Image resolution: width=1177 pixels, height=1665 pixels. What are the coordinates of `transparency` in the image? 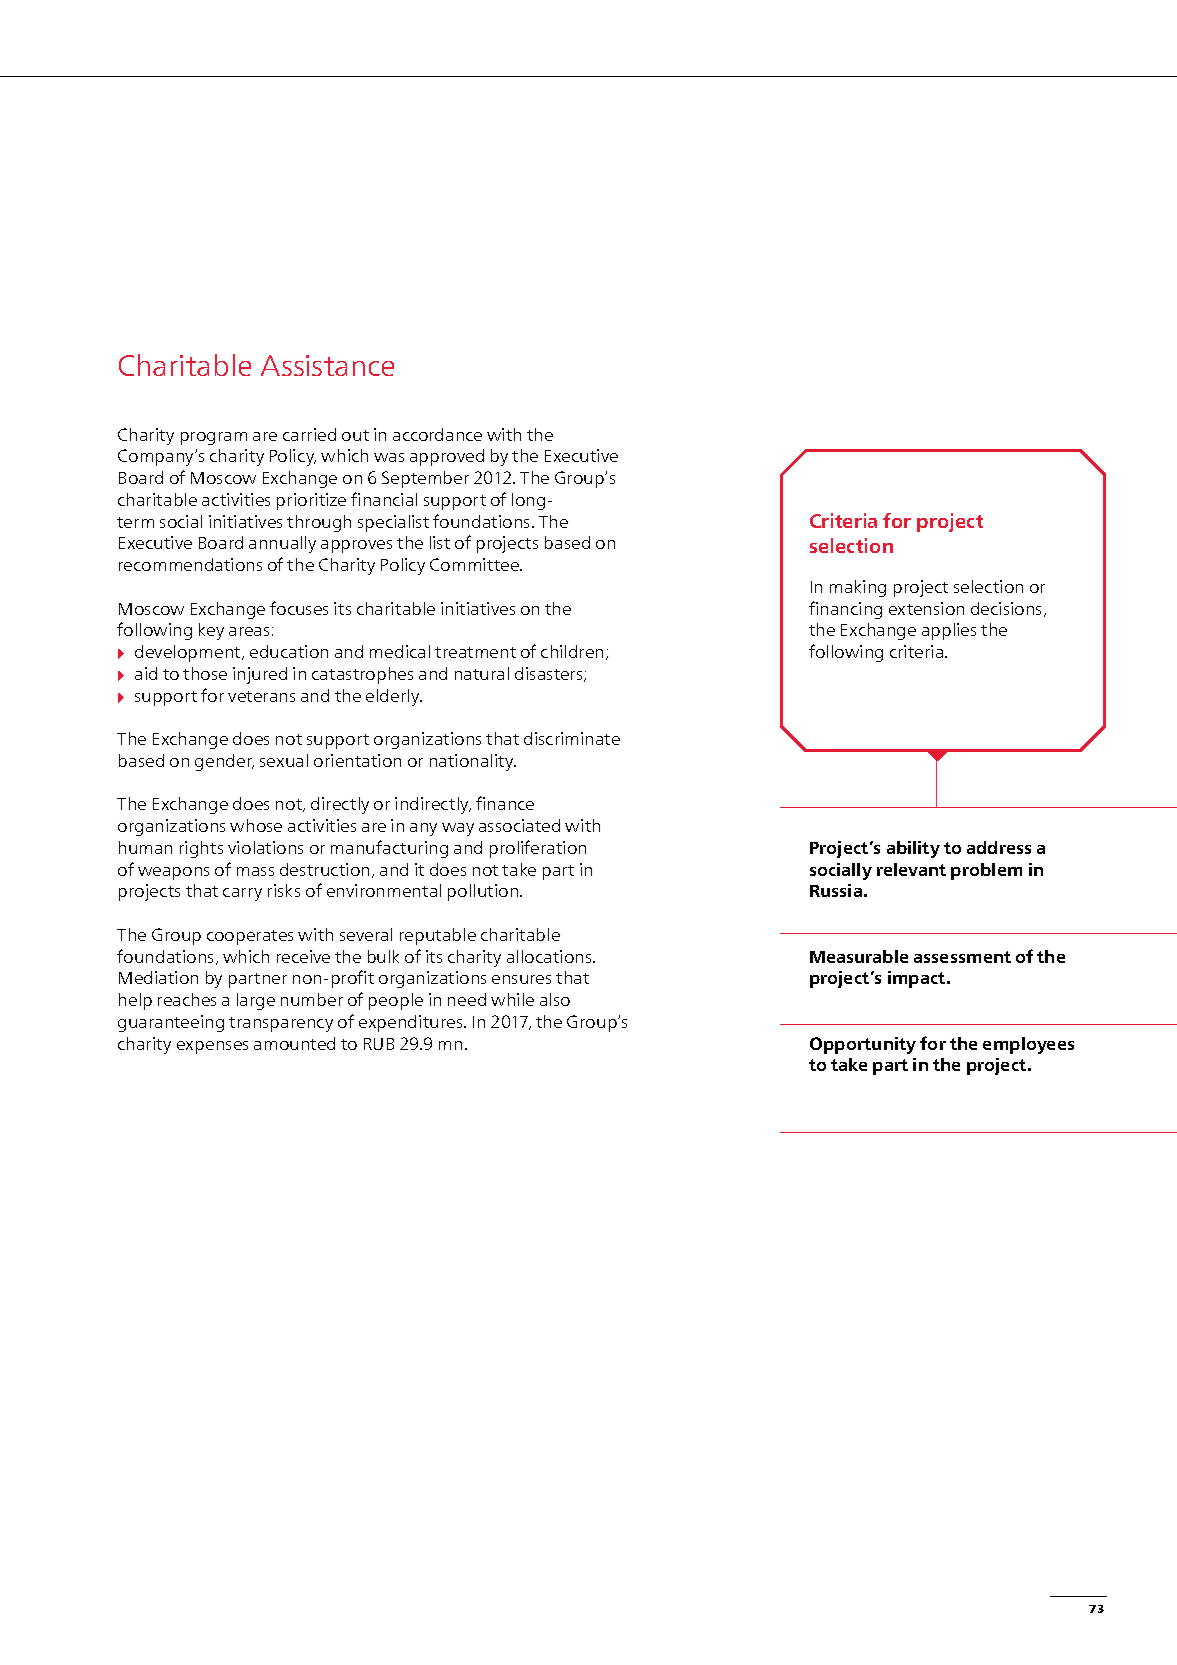 It's located at (281, 1024).
